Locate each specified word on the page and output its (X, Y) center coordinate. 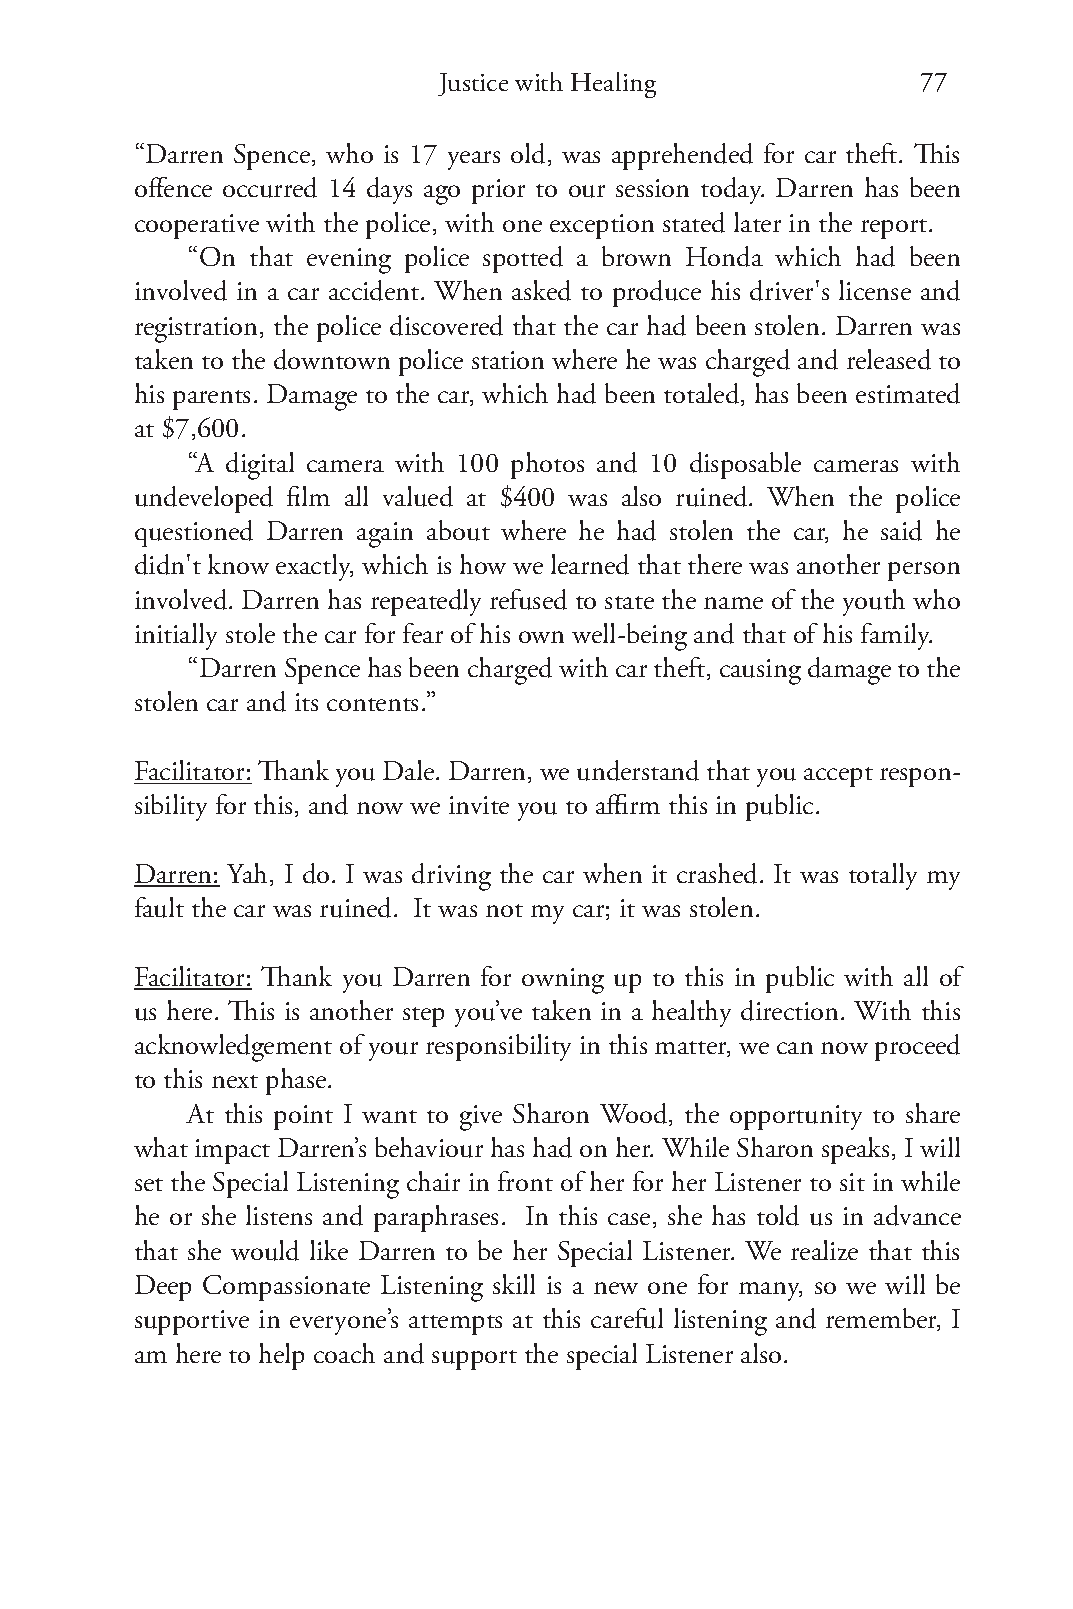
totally (883, 876)
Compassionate (286, 1288)
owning (563, 981)
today (732, 190)
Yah (249, 874)
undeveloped (204, 499)
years (474, 160)
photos (547, 465)
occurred (270, 187)
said (901, 530)
